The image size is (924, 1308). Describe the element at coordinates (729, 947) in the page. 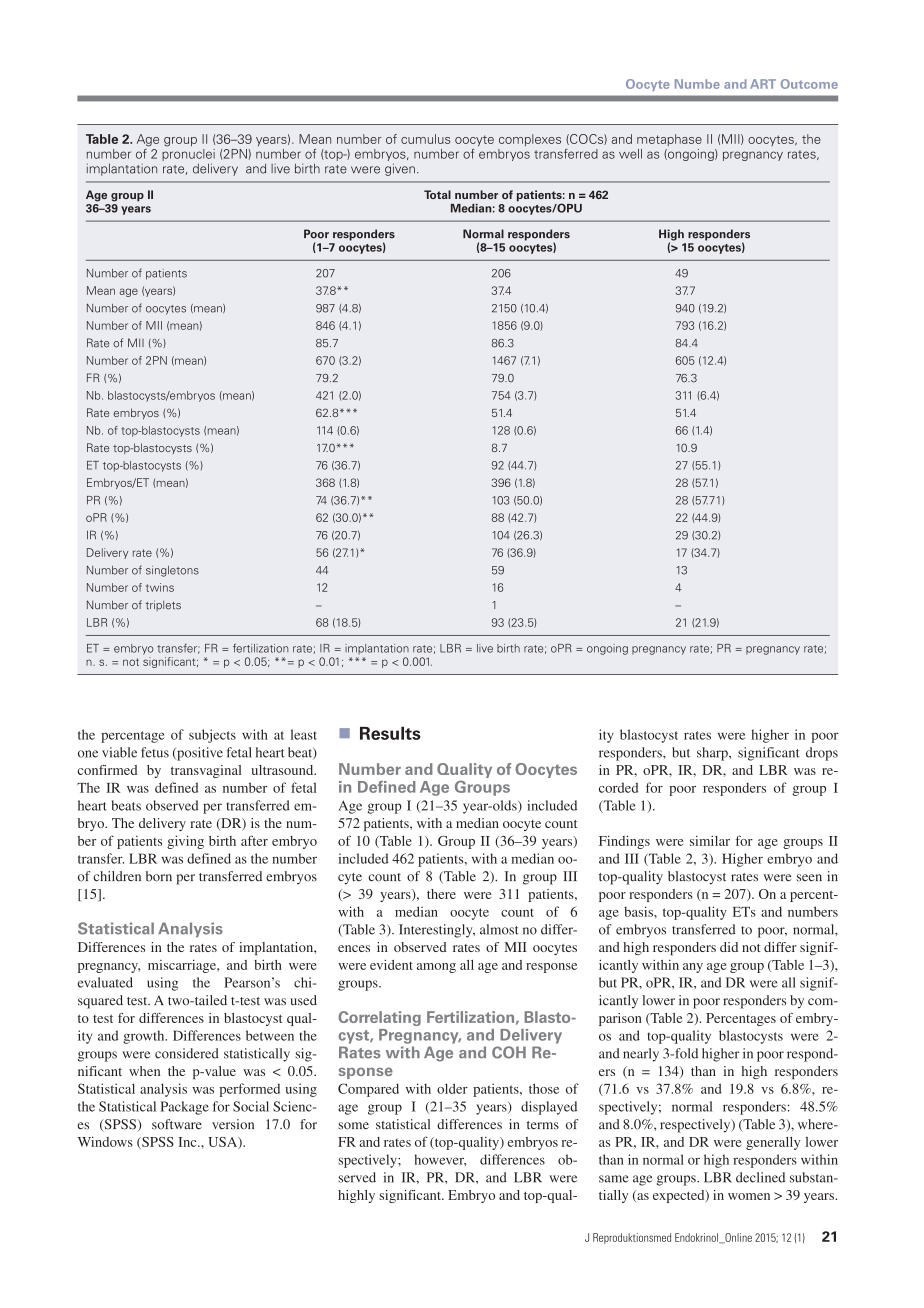

I see `did` at that location.
